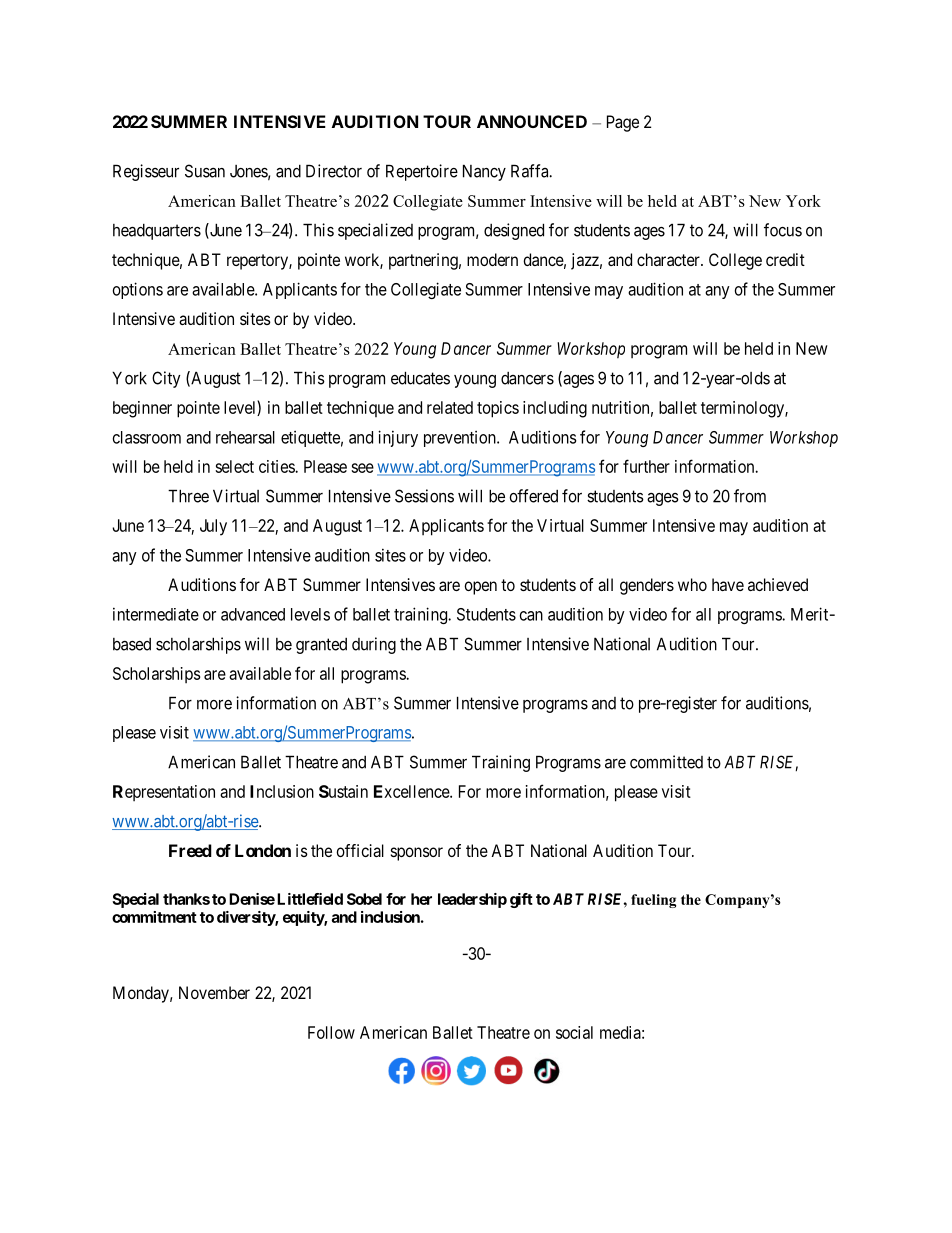 This image has width=952, height=1233. I want to click on advanced, so click(253, 614).
